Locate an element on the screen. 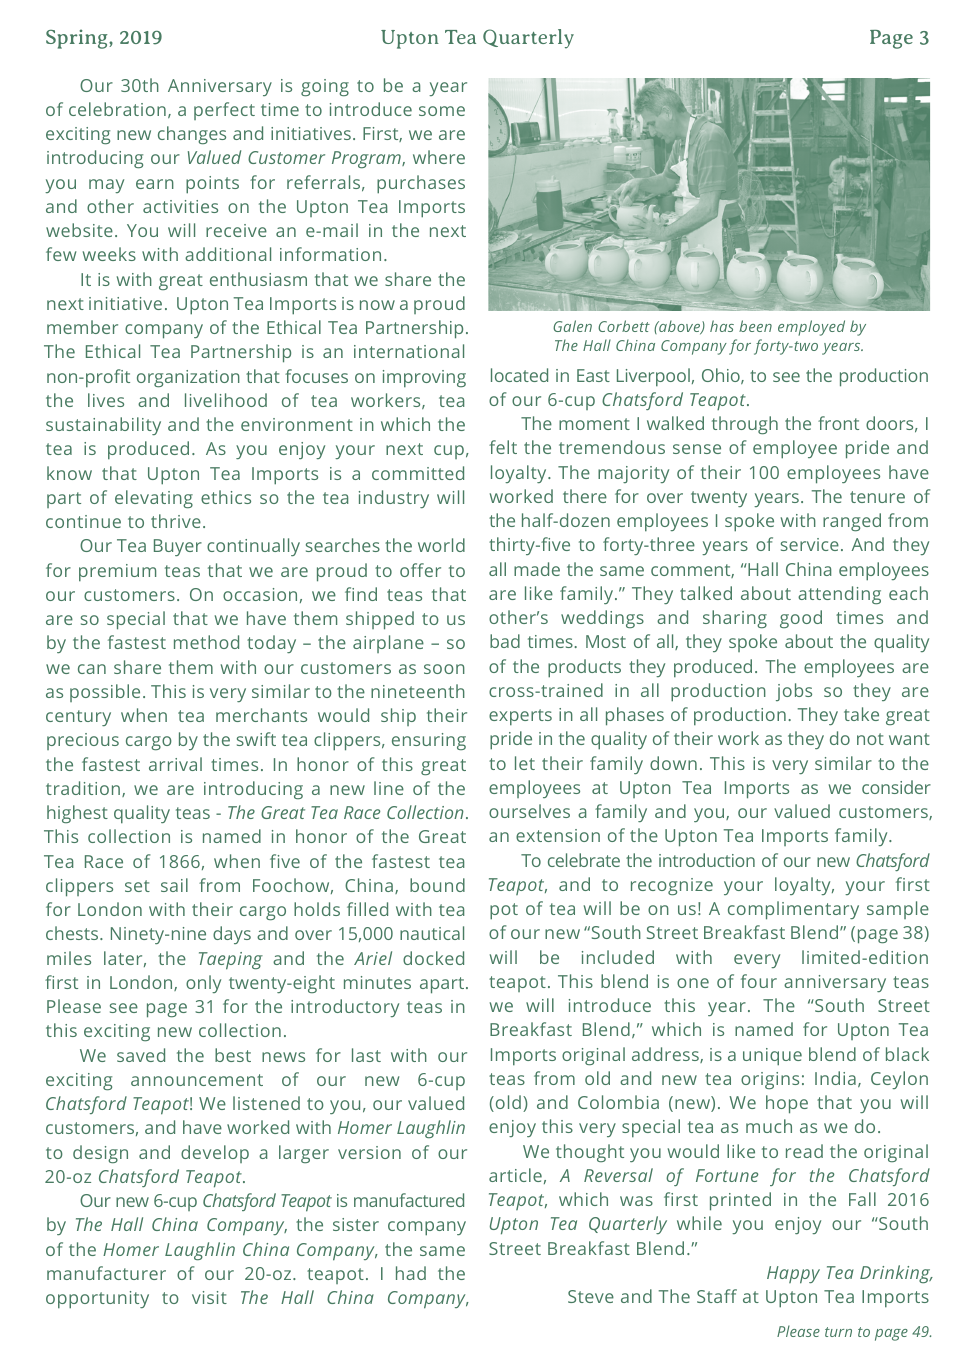  employed is located at coordinates (811, 328).
